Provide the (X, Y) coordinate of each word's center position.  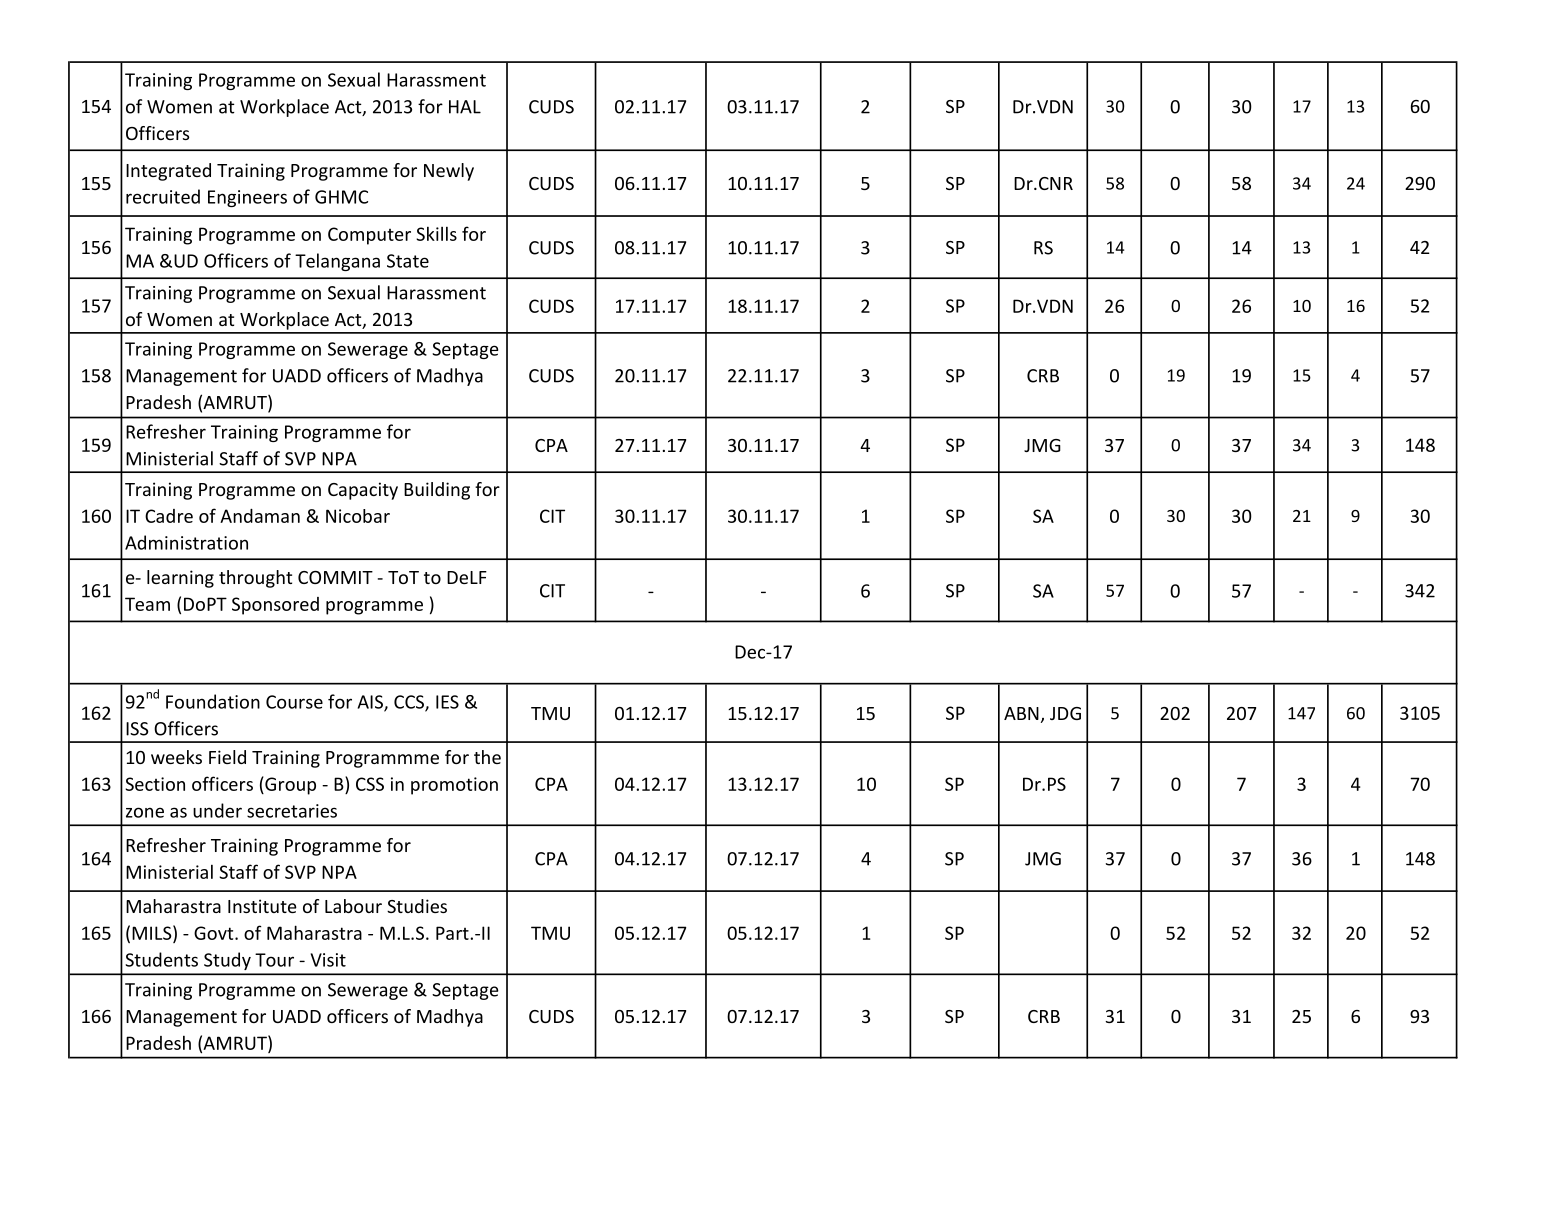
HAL (465, 107)
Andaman (260, 516)
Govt (215, 933)
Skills (436, 233)
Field (227, 757)
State (408, 261)
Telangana (337, 262)
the (487, 757)
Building (437, 491)
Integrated (168, 172)
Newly (449, 172)
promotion (454, 786)
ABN (1021, 713)
